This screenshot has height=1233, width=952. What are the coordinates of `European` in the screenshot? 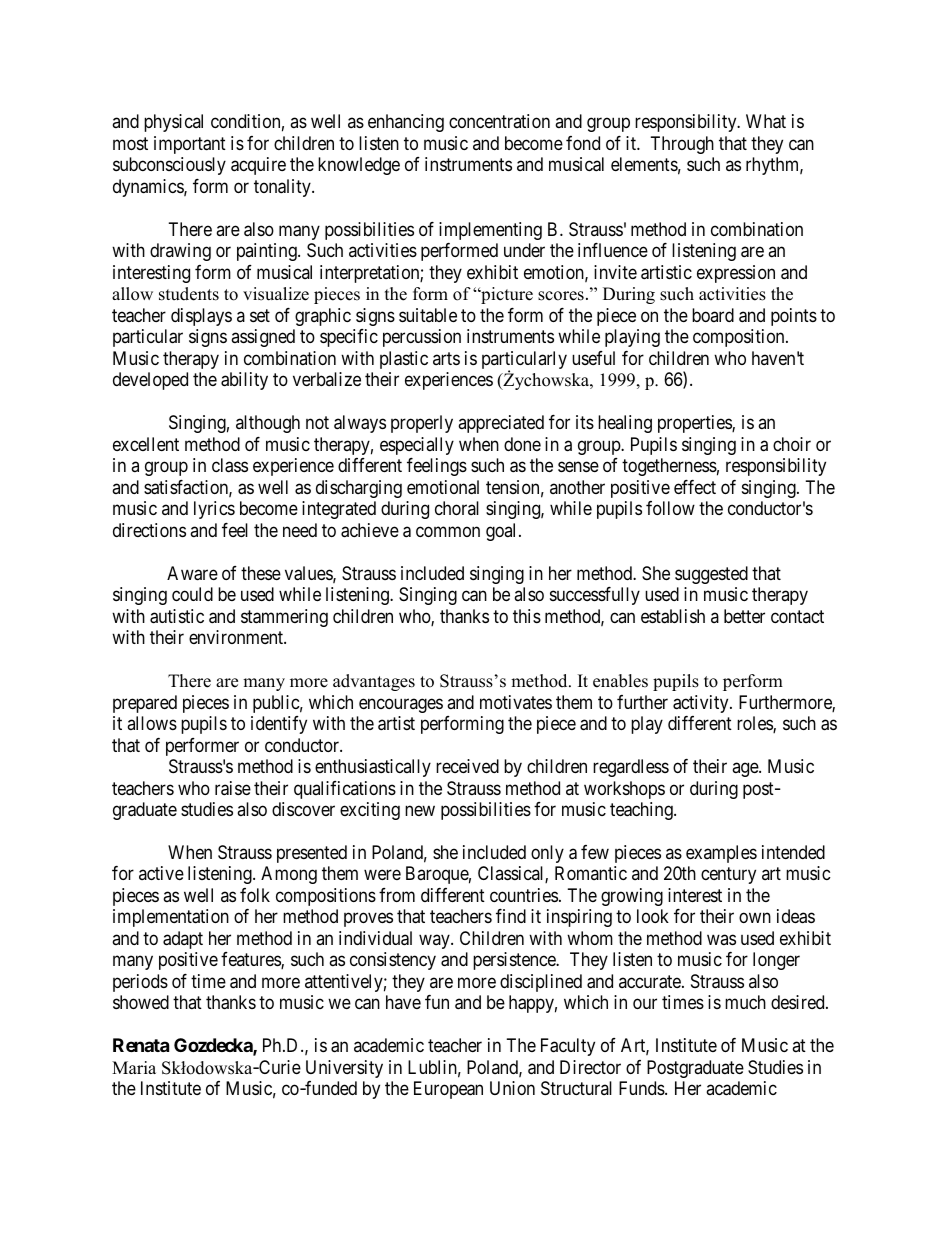 It's located at (448, 1090).
